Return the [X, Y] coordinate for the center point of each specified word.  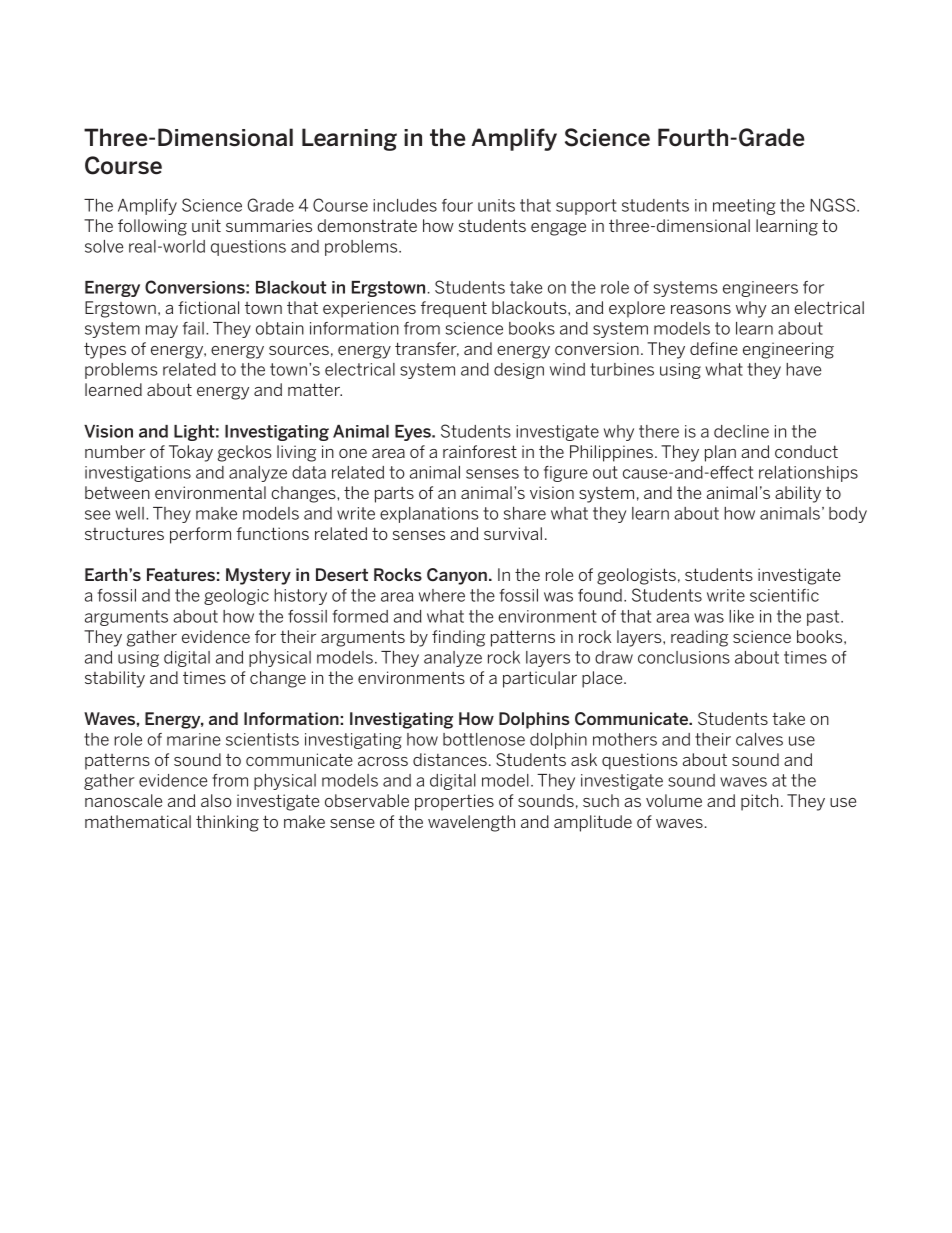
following [152, 227]
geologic [236, 597]
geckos [245, 453]
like [741, 616]
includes [405, 205]
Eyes [414, 433]
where [442, 595]
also [216, 800]
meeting [744, 207]
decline [741, 431]
